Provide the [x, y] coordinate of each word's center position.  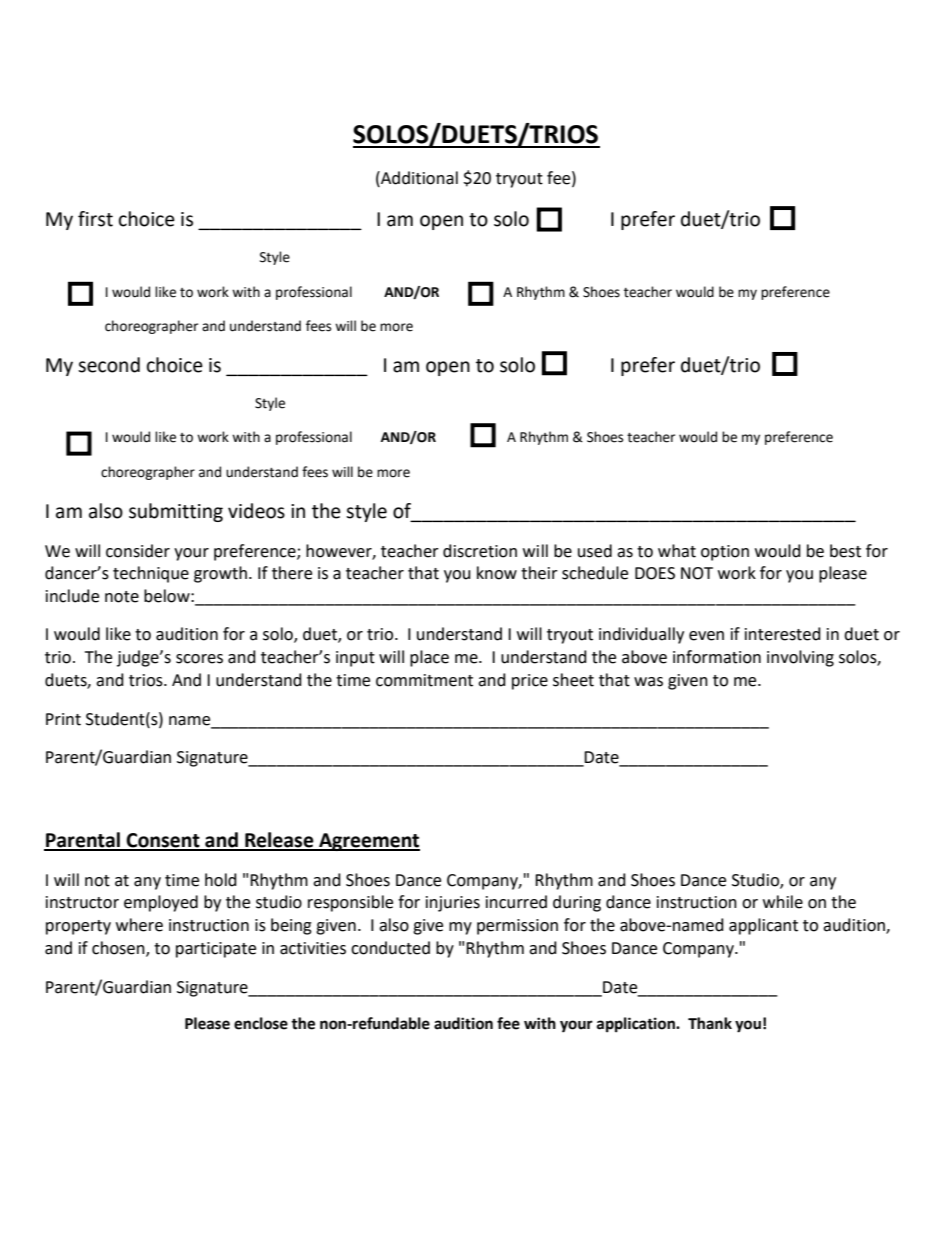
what [677, 551]
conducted [390, 948]
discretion [480, 551]
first [95, 219]
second [109, 365]
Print [63, 719]
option [725, 553]
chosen [119, 949]
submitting [176, 512]
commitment [424, 680]
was [648, 682]
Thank [710, 1023]
